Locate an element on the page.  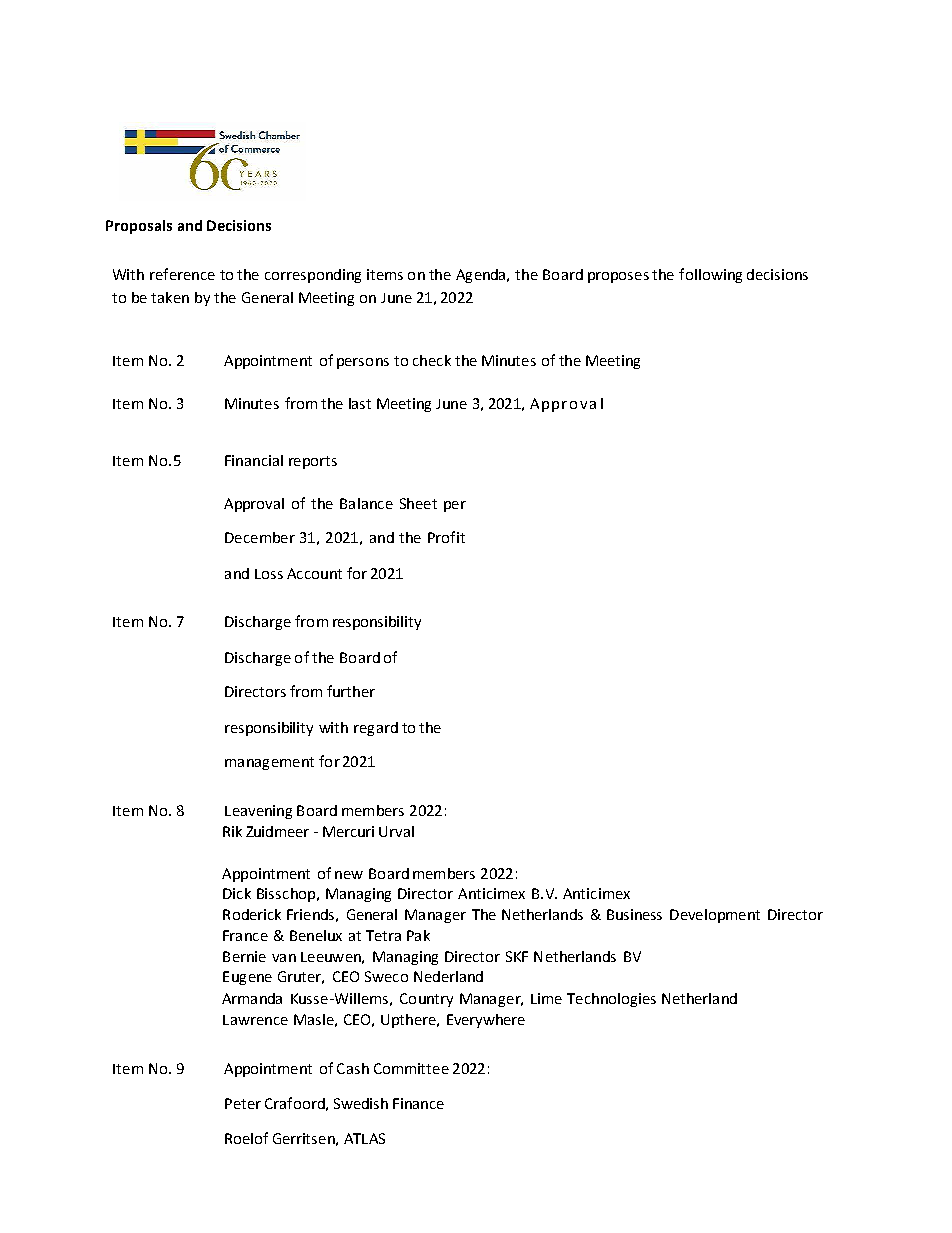
Sheet is located at coordinates (418, 503).
